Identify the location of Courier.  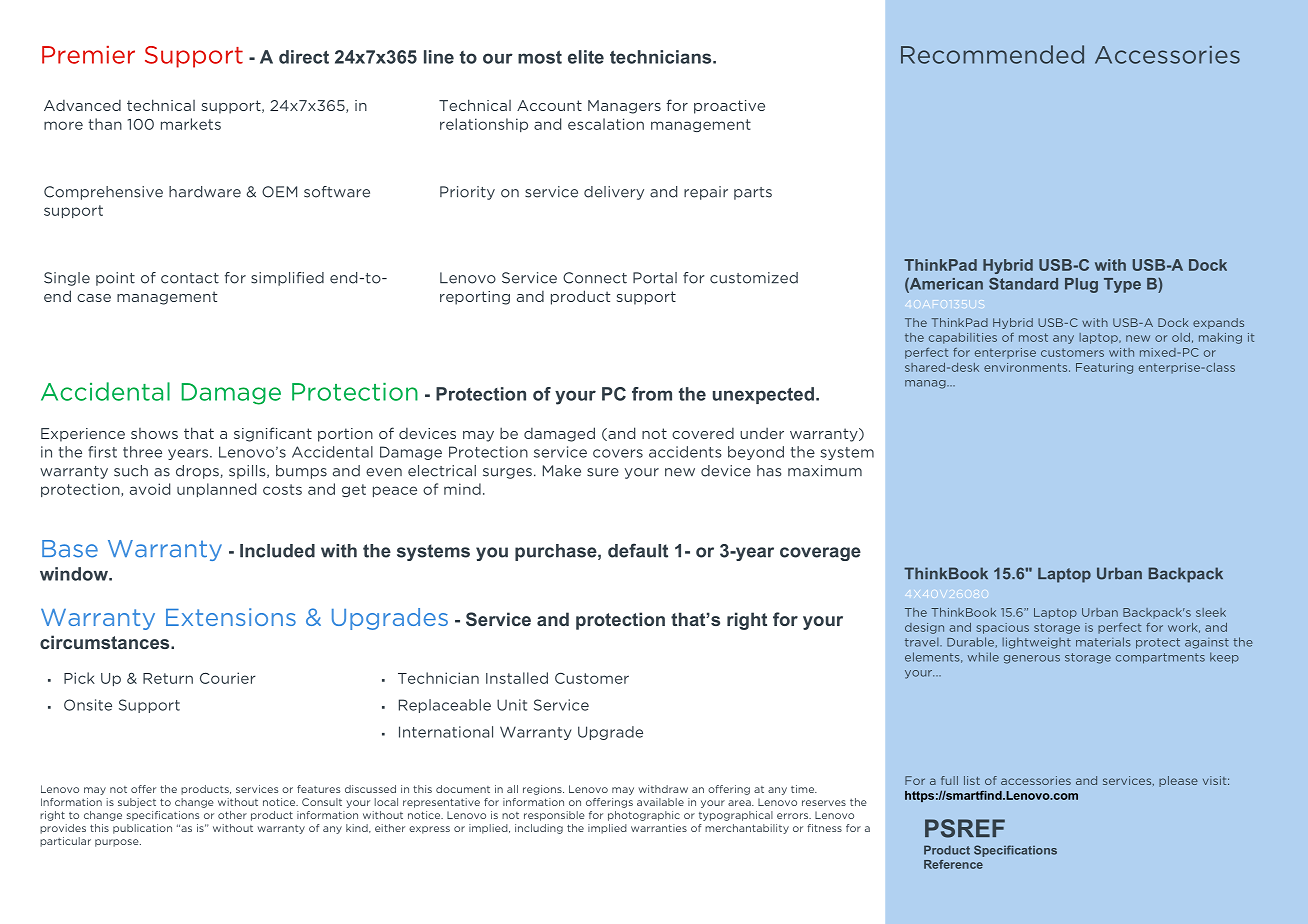
(228, 678).
